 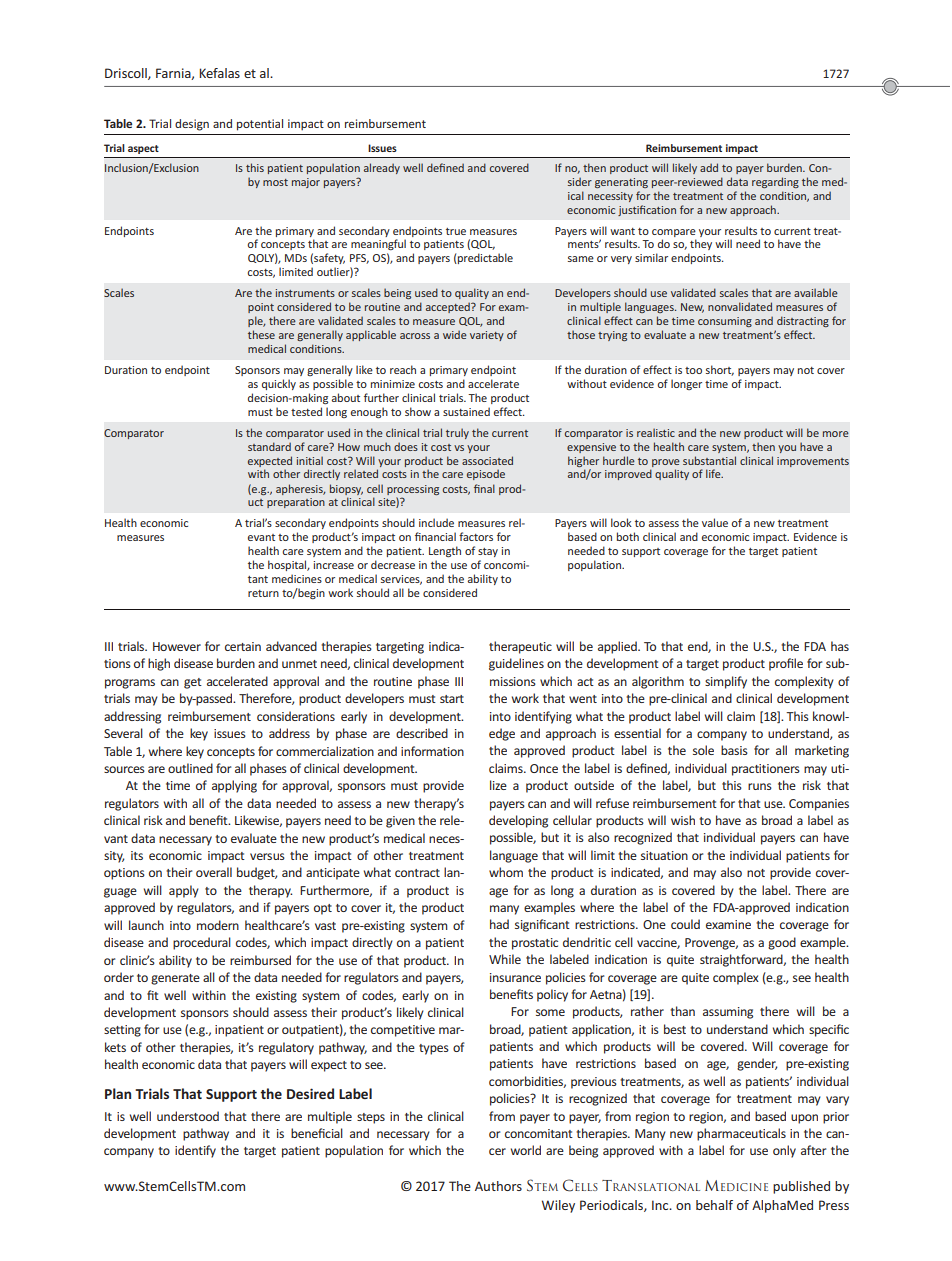 What do you see at coordinates (726, 682) in the screenshot?
I see `simplify` at bounding box center [726, 682].
